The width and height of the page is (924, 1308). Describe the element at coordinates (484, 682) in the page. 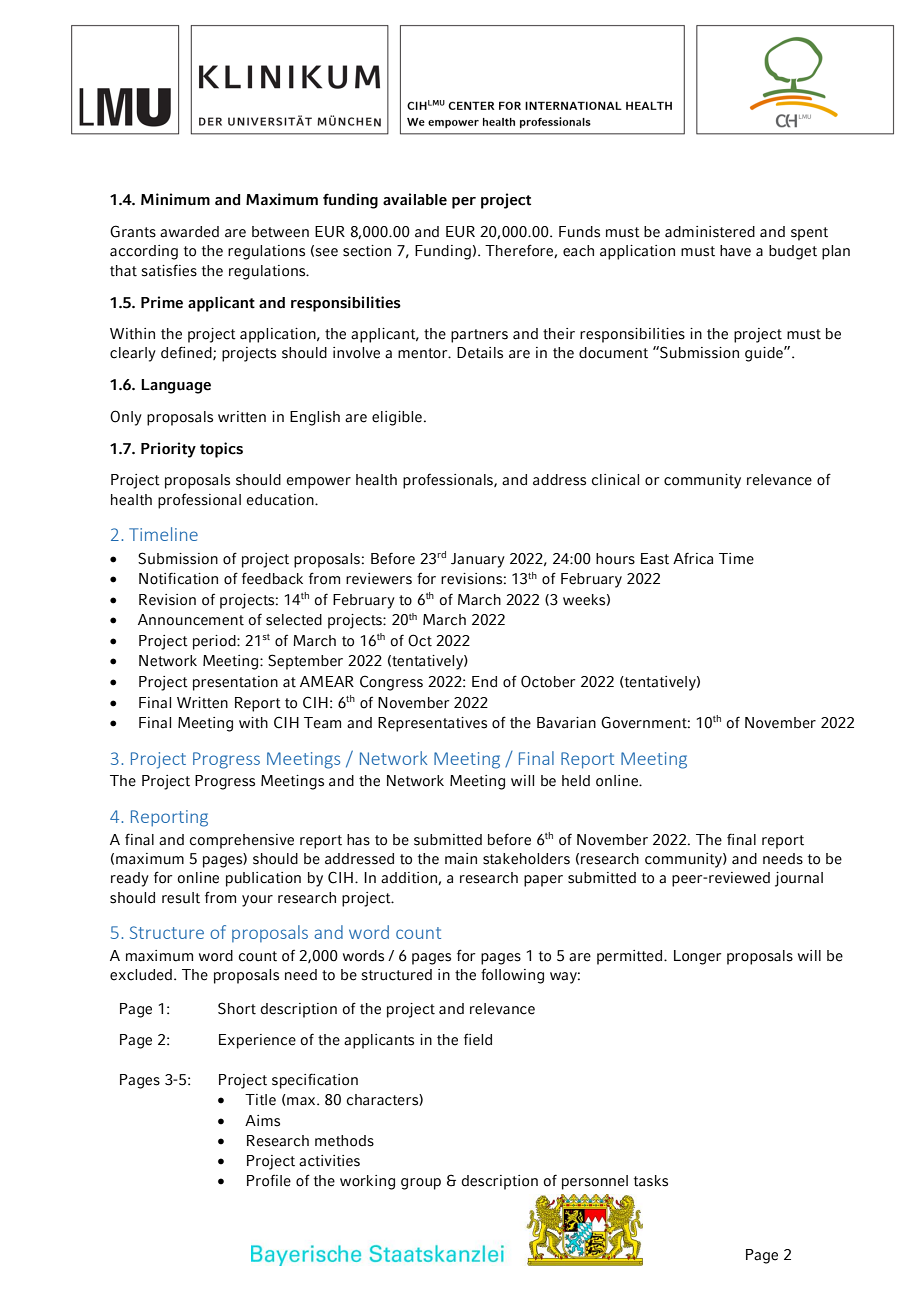

I see `End` at that location.
